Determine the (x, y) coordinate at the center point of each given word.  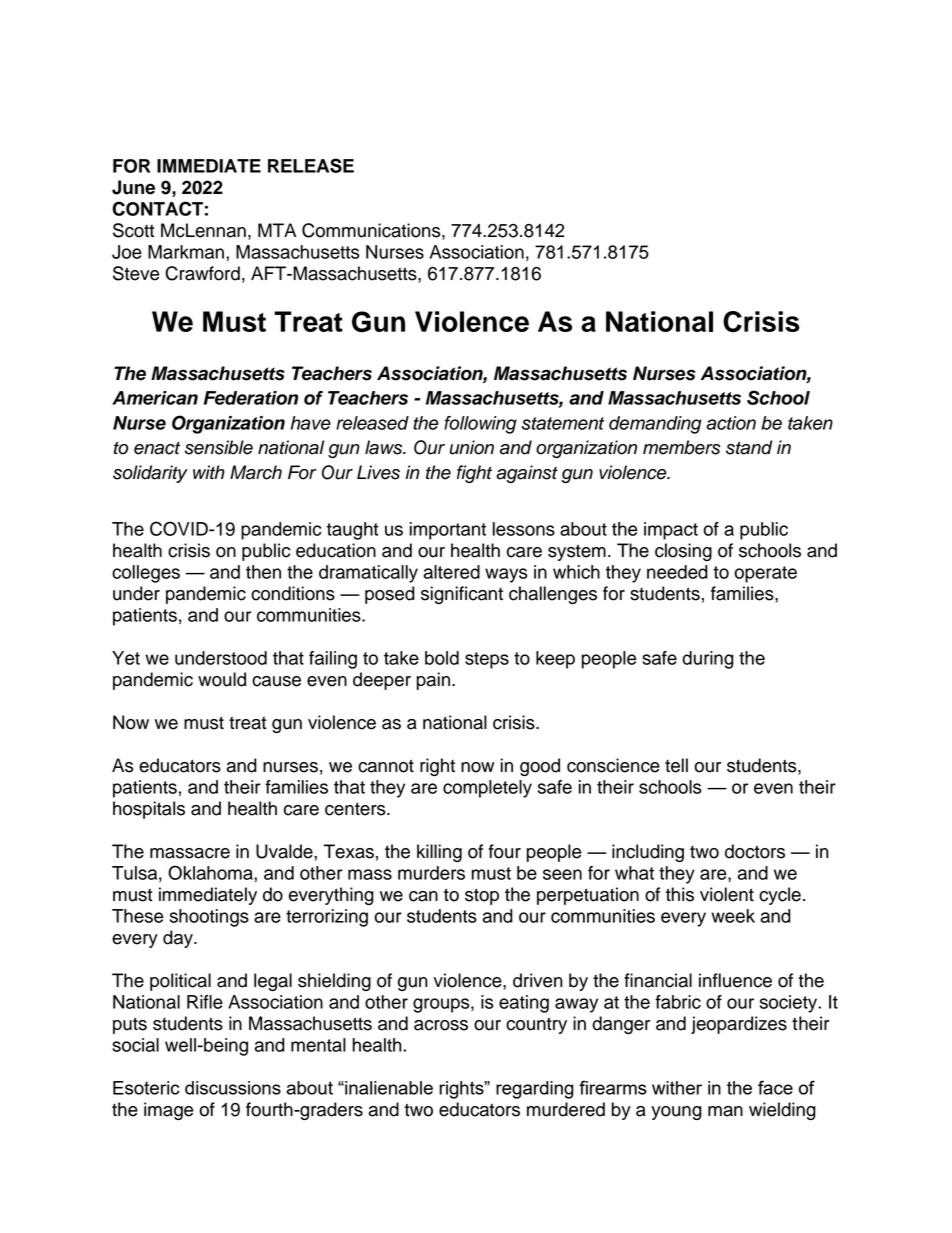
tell (676, 765)
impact (671, 531)
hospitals (149, 810)
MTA (277, 230)
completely (487, 789)
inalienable (388, 1088)
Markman (186, 252)
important (448, 531)
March (256, 472)
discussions (233, 1088)
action (731, 423)
